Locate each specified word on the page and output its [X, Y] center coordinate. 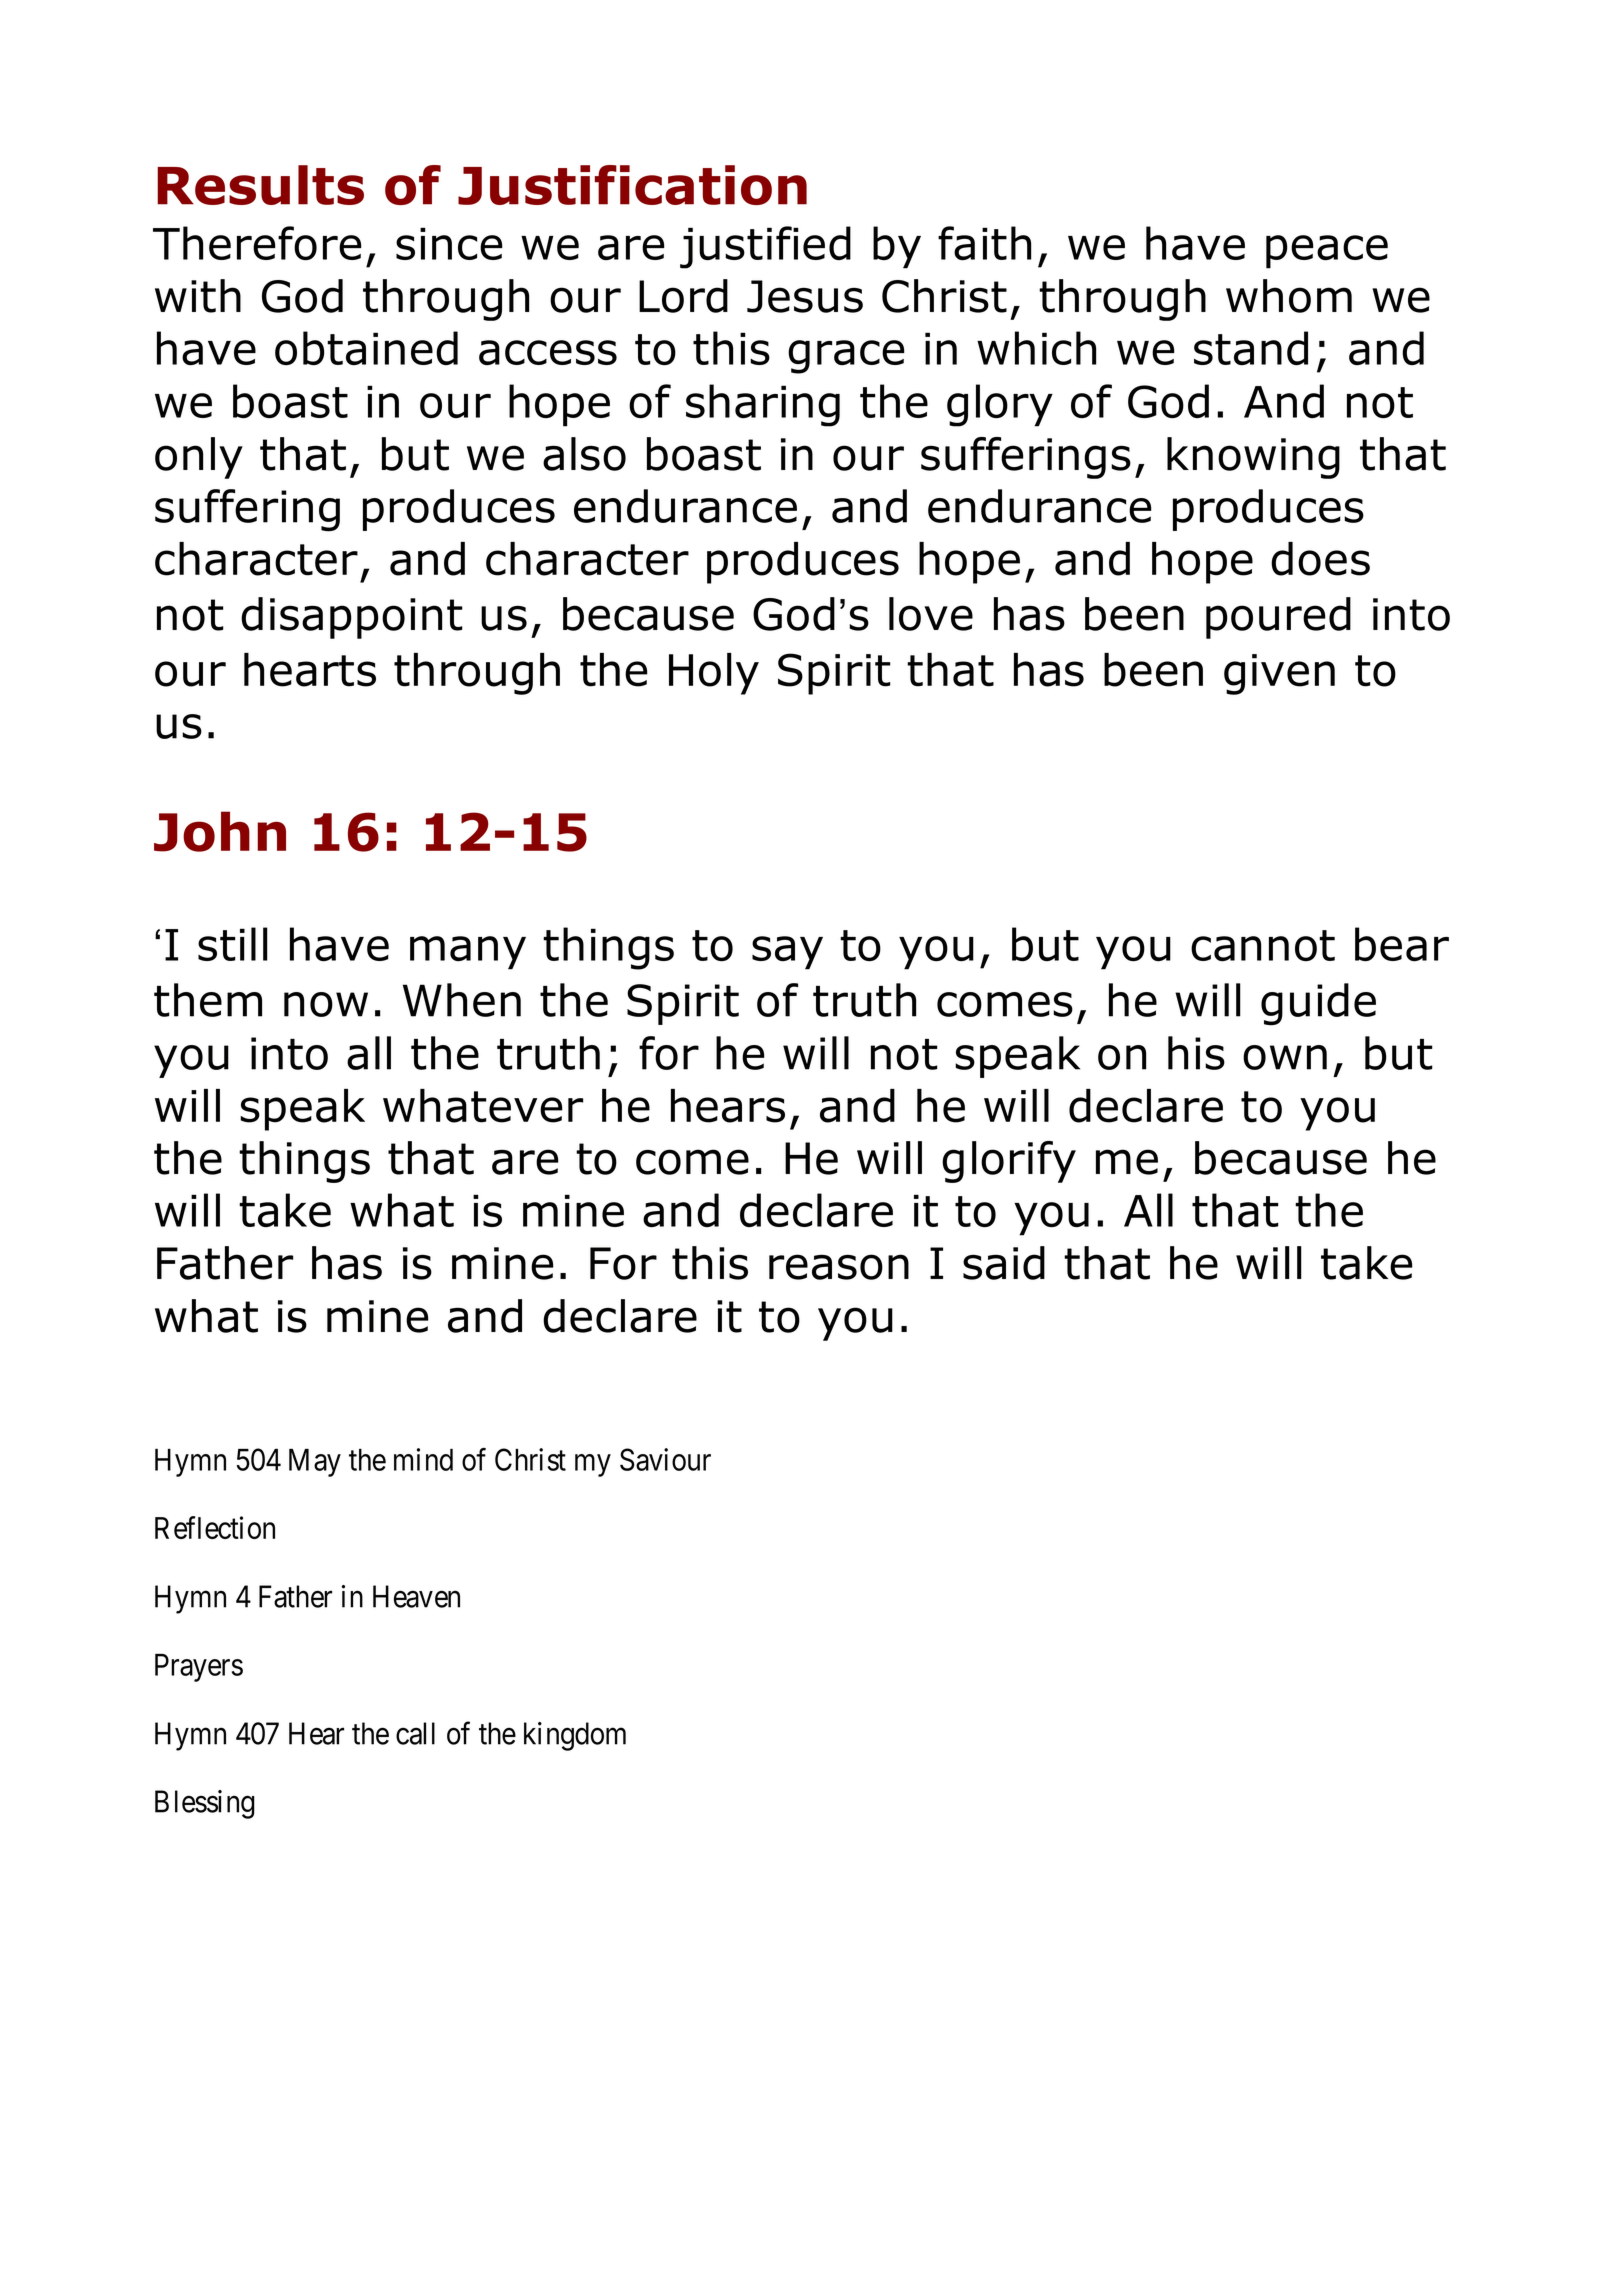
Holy [714, 674]
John [220, 831]
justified [765, 247]
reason [839, 1267]
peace [1327, 252]
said [1004, 1263]
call [415, 1733]
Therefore [257, 243]
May [315, 1463]
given [1279, 674]
